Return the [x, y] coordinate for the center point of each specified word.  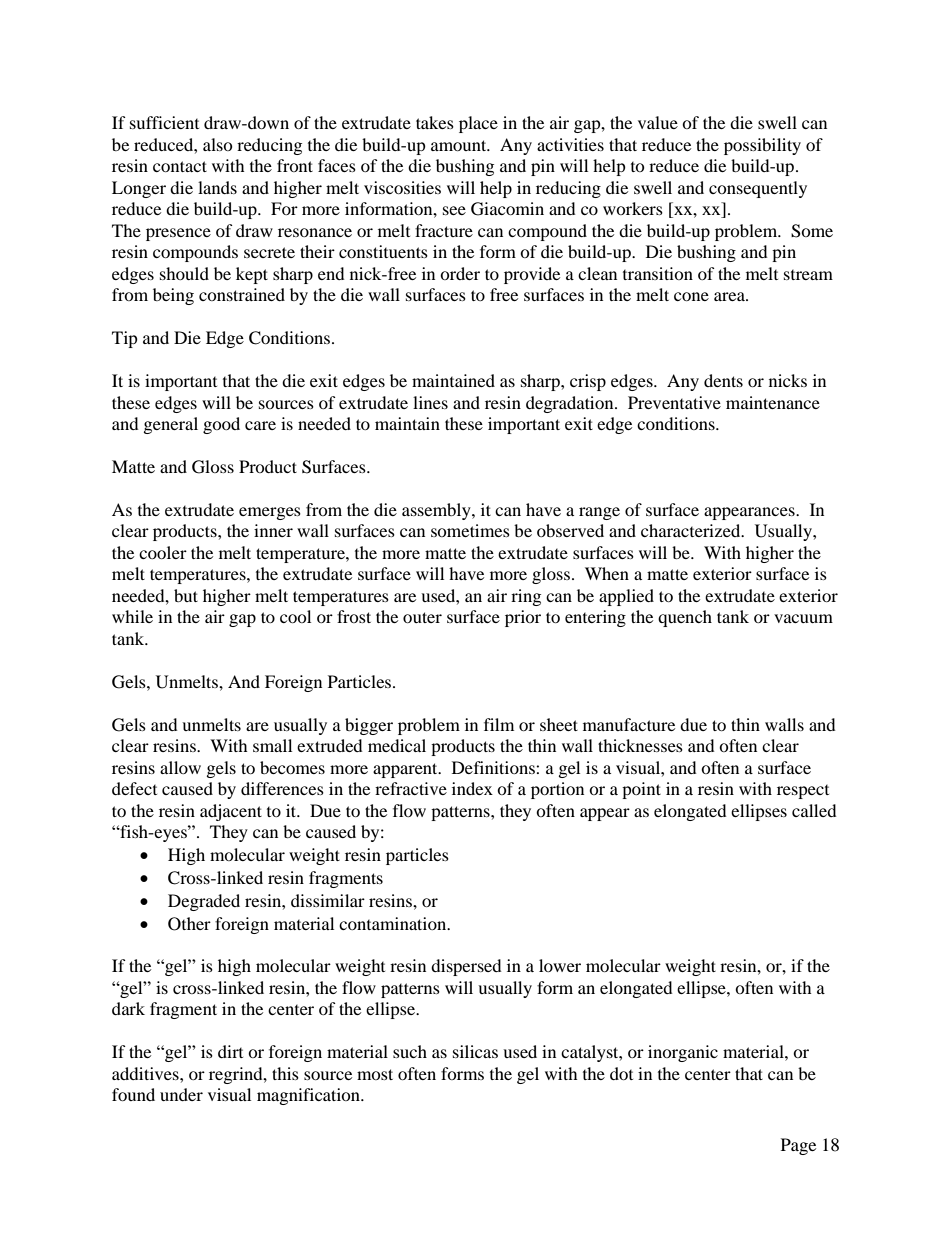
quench [685, 618]
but [186, 595]
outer [422, 617]
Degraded [204, 902]
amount [460, 145]
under [181, 1094]
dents [723, 380]
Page [798, 1146]
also [218, 144]
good [221, 425]
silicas [475, 1051]
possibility [762, 146]
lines [430, 402]
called [814, 810]
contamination [394, 923]
